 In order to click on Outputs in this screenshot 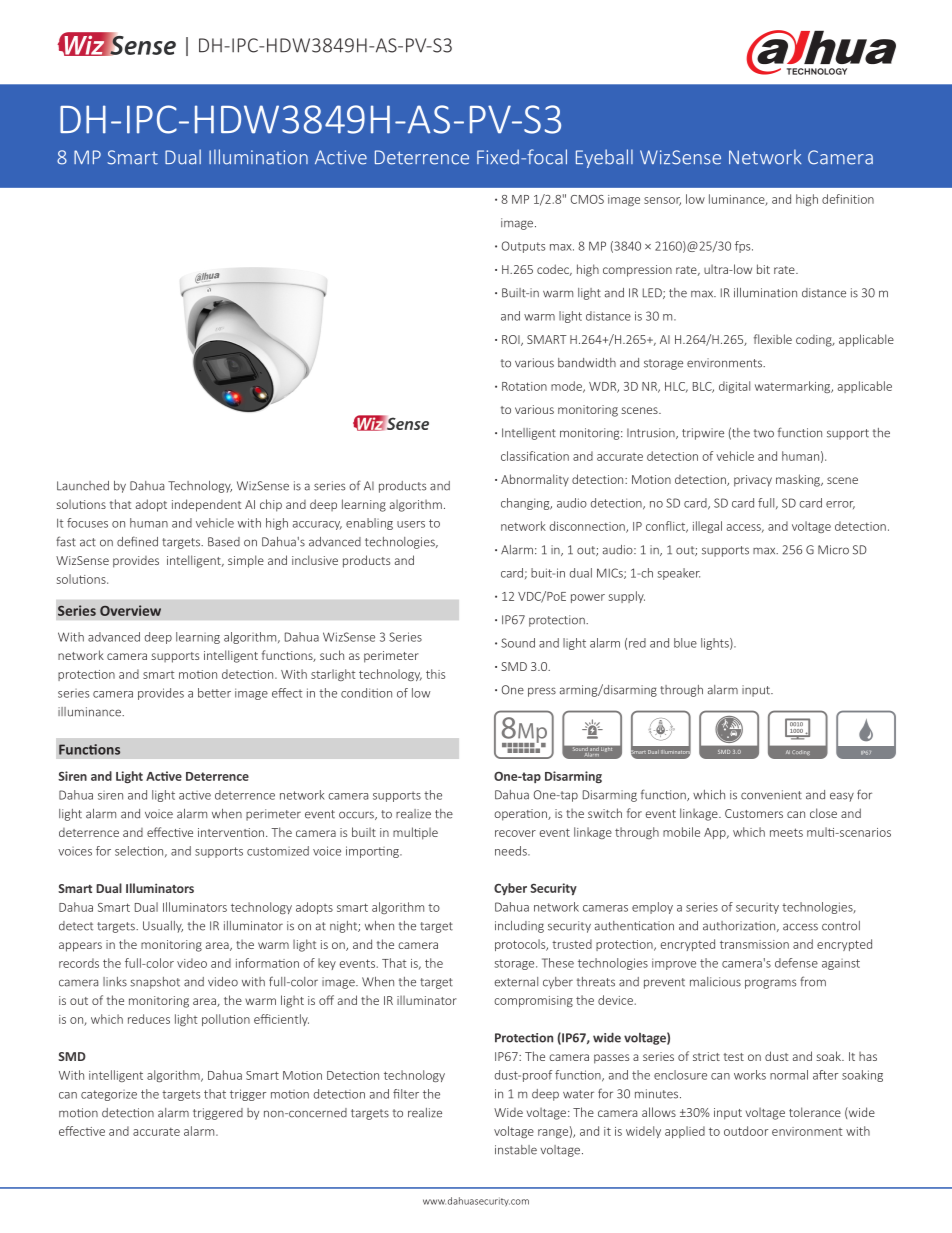, I will do `click(523, 247)`.
